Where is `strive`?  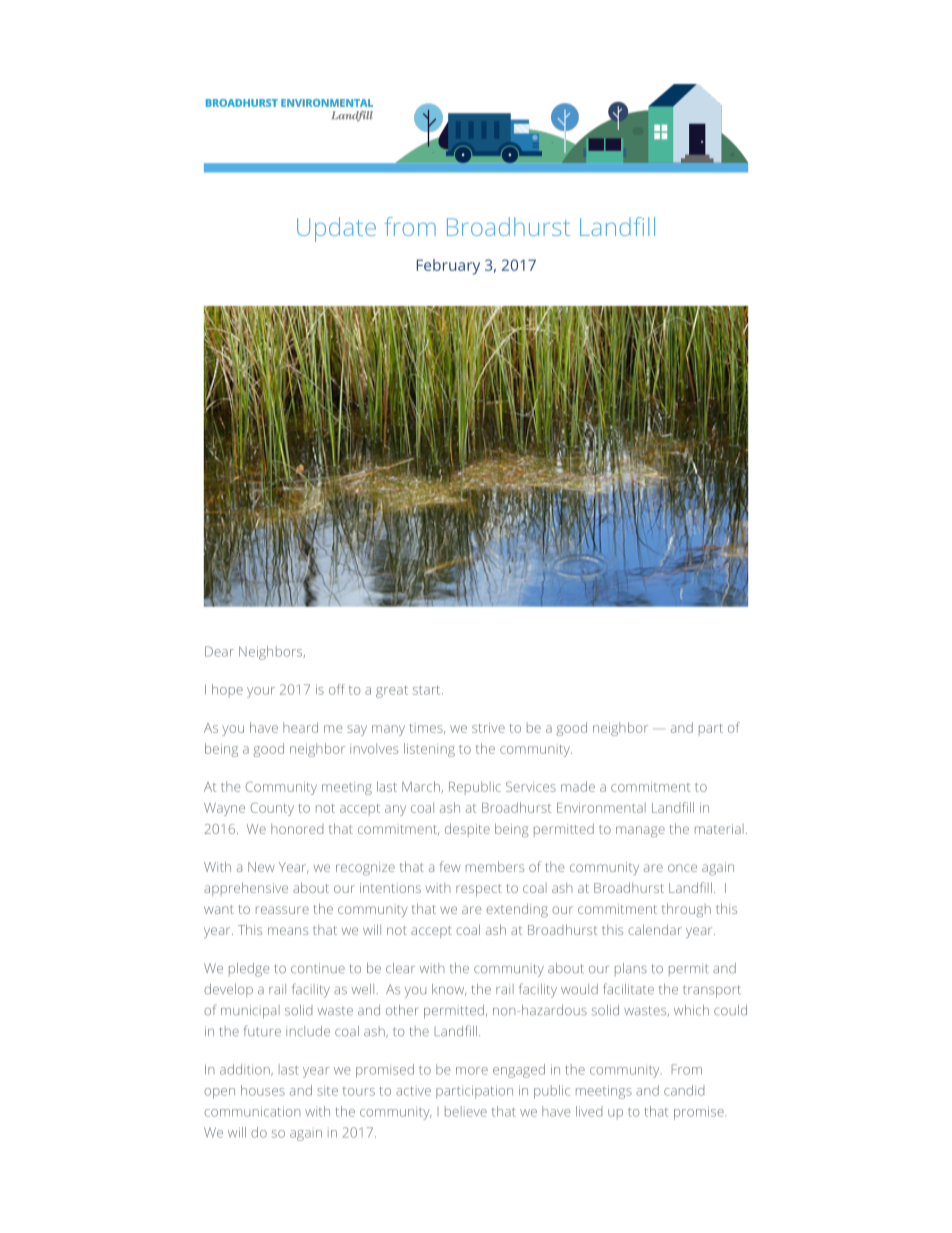 strive is located at coordinates (488, 728).
